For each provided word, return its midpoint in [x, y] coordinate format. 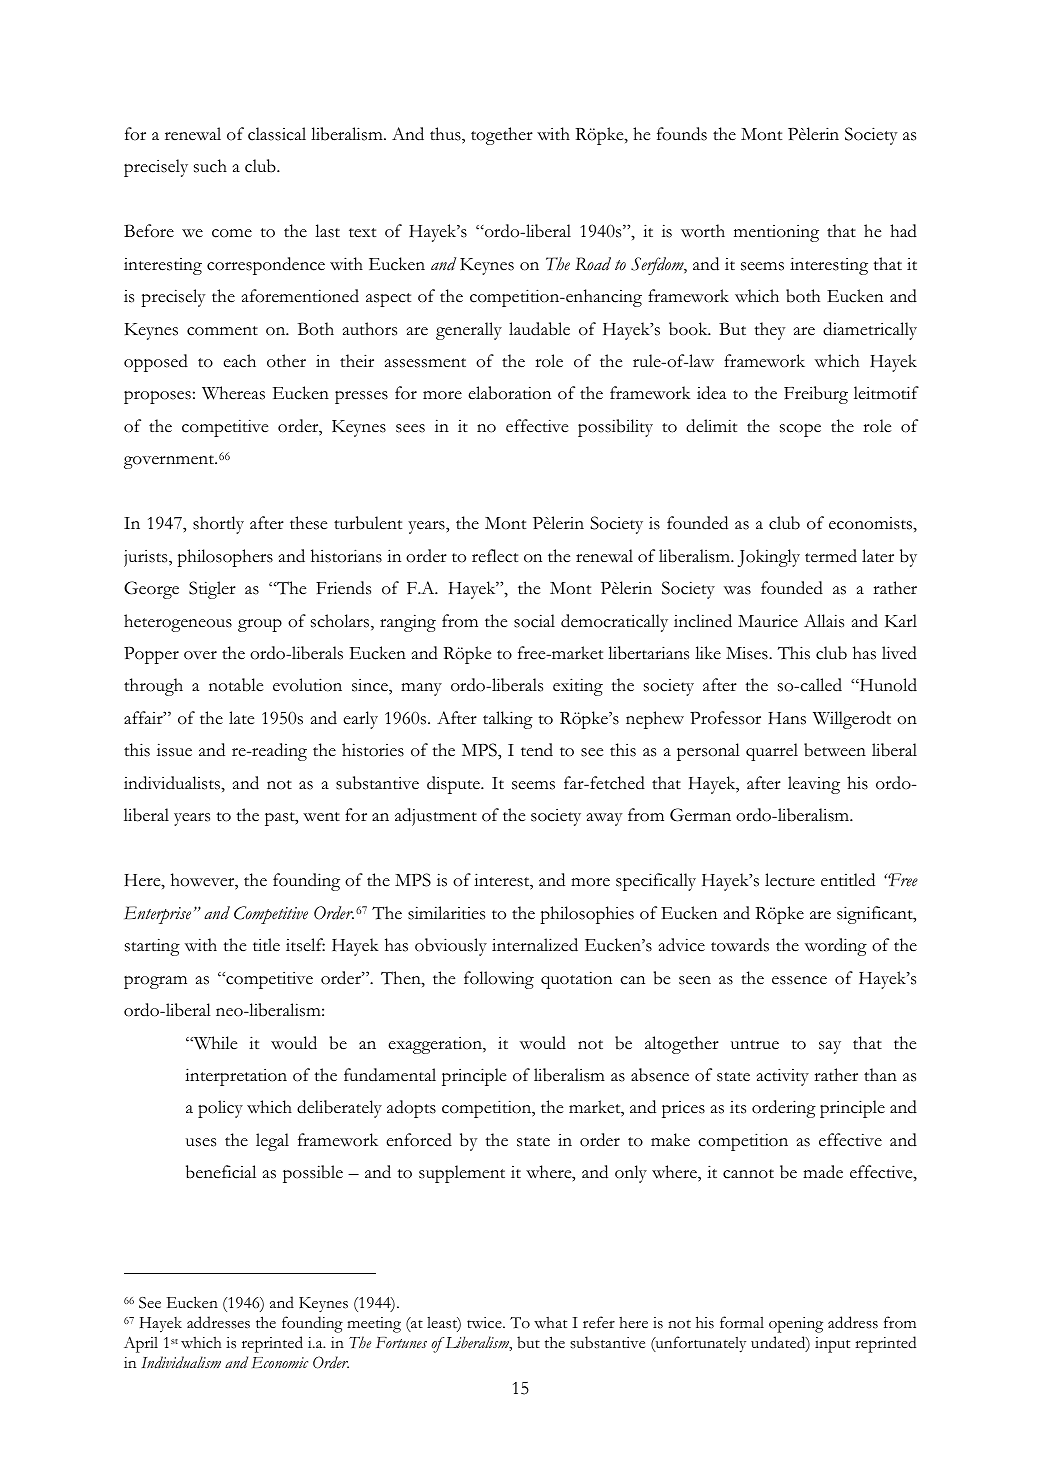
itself [305, 945]
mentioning [776, 233]
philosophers [225, 558]
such [210, 166]
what [550, 1322]
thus [446, 134]
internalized [535, 945]
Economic [280, 1362]
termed [831, 556]
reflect [495, 556]
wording [836, 947]
